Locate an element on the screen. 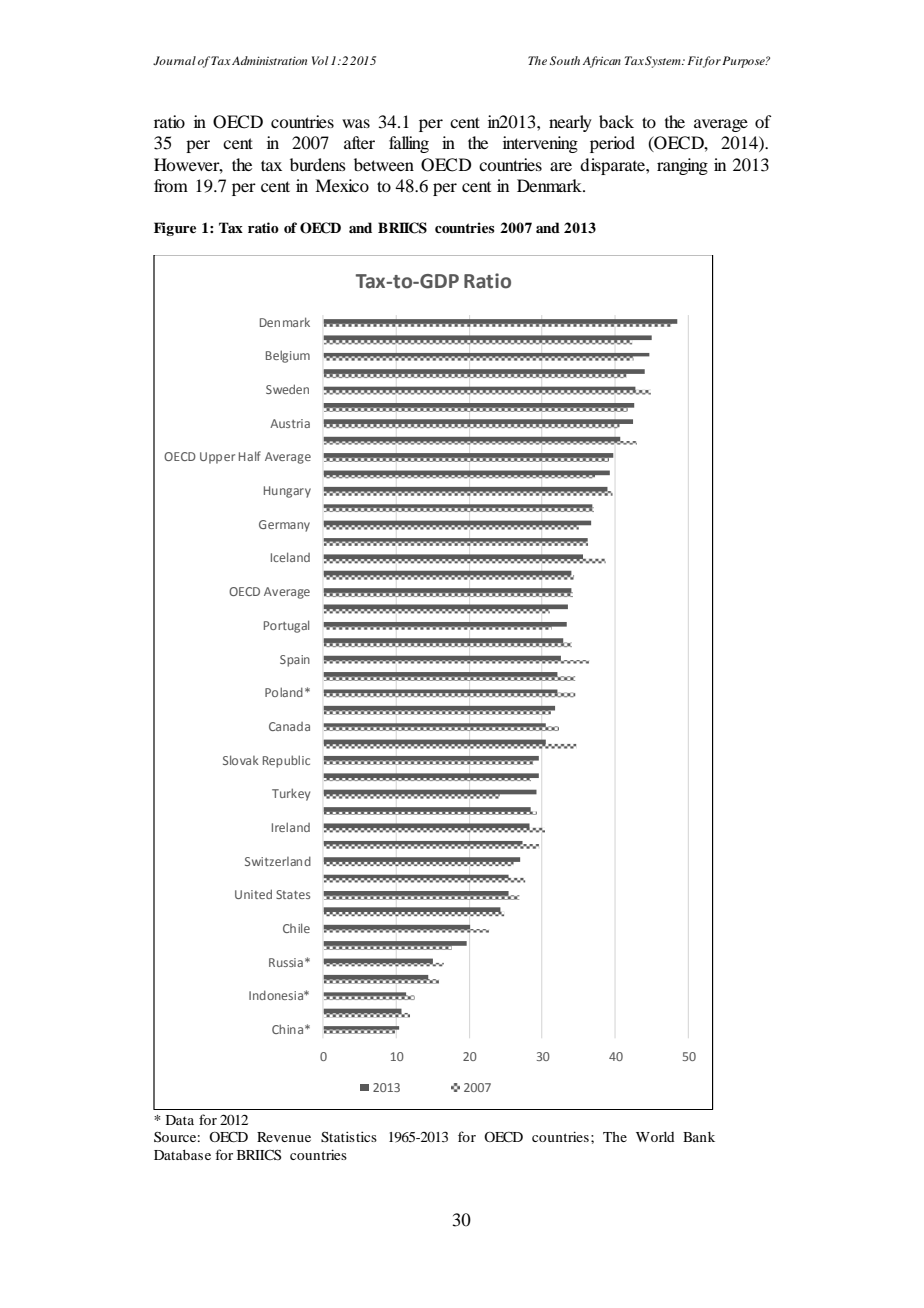  Turkey is located at coordinates (291, 794).
